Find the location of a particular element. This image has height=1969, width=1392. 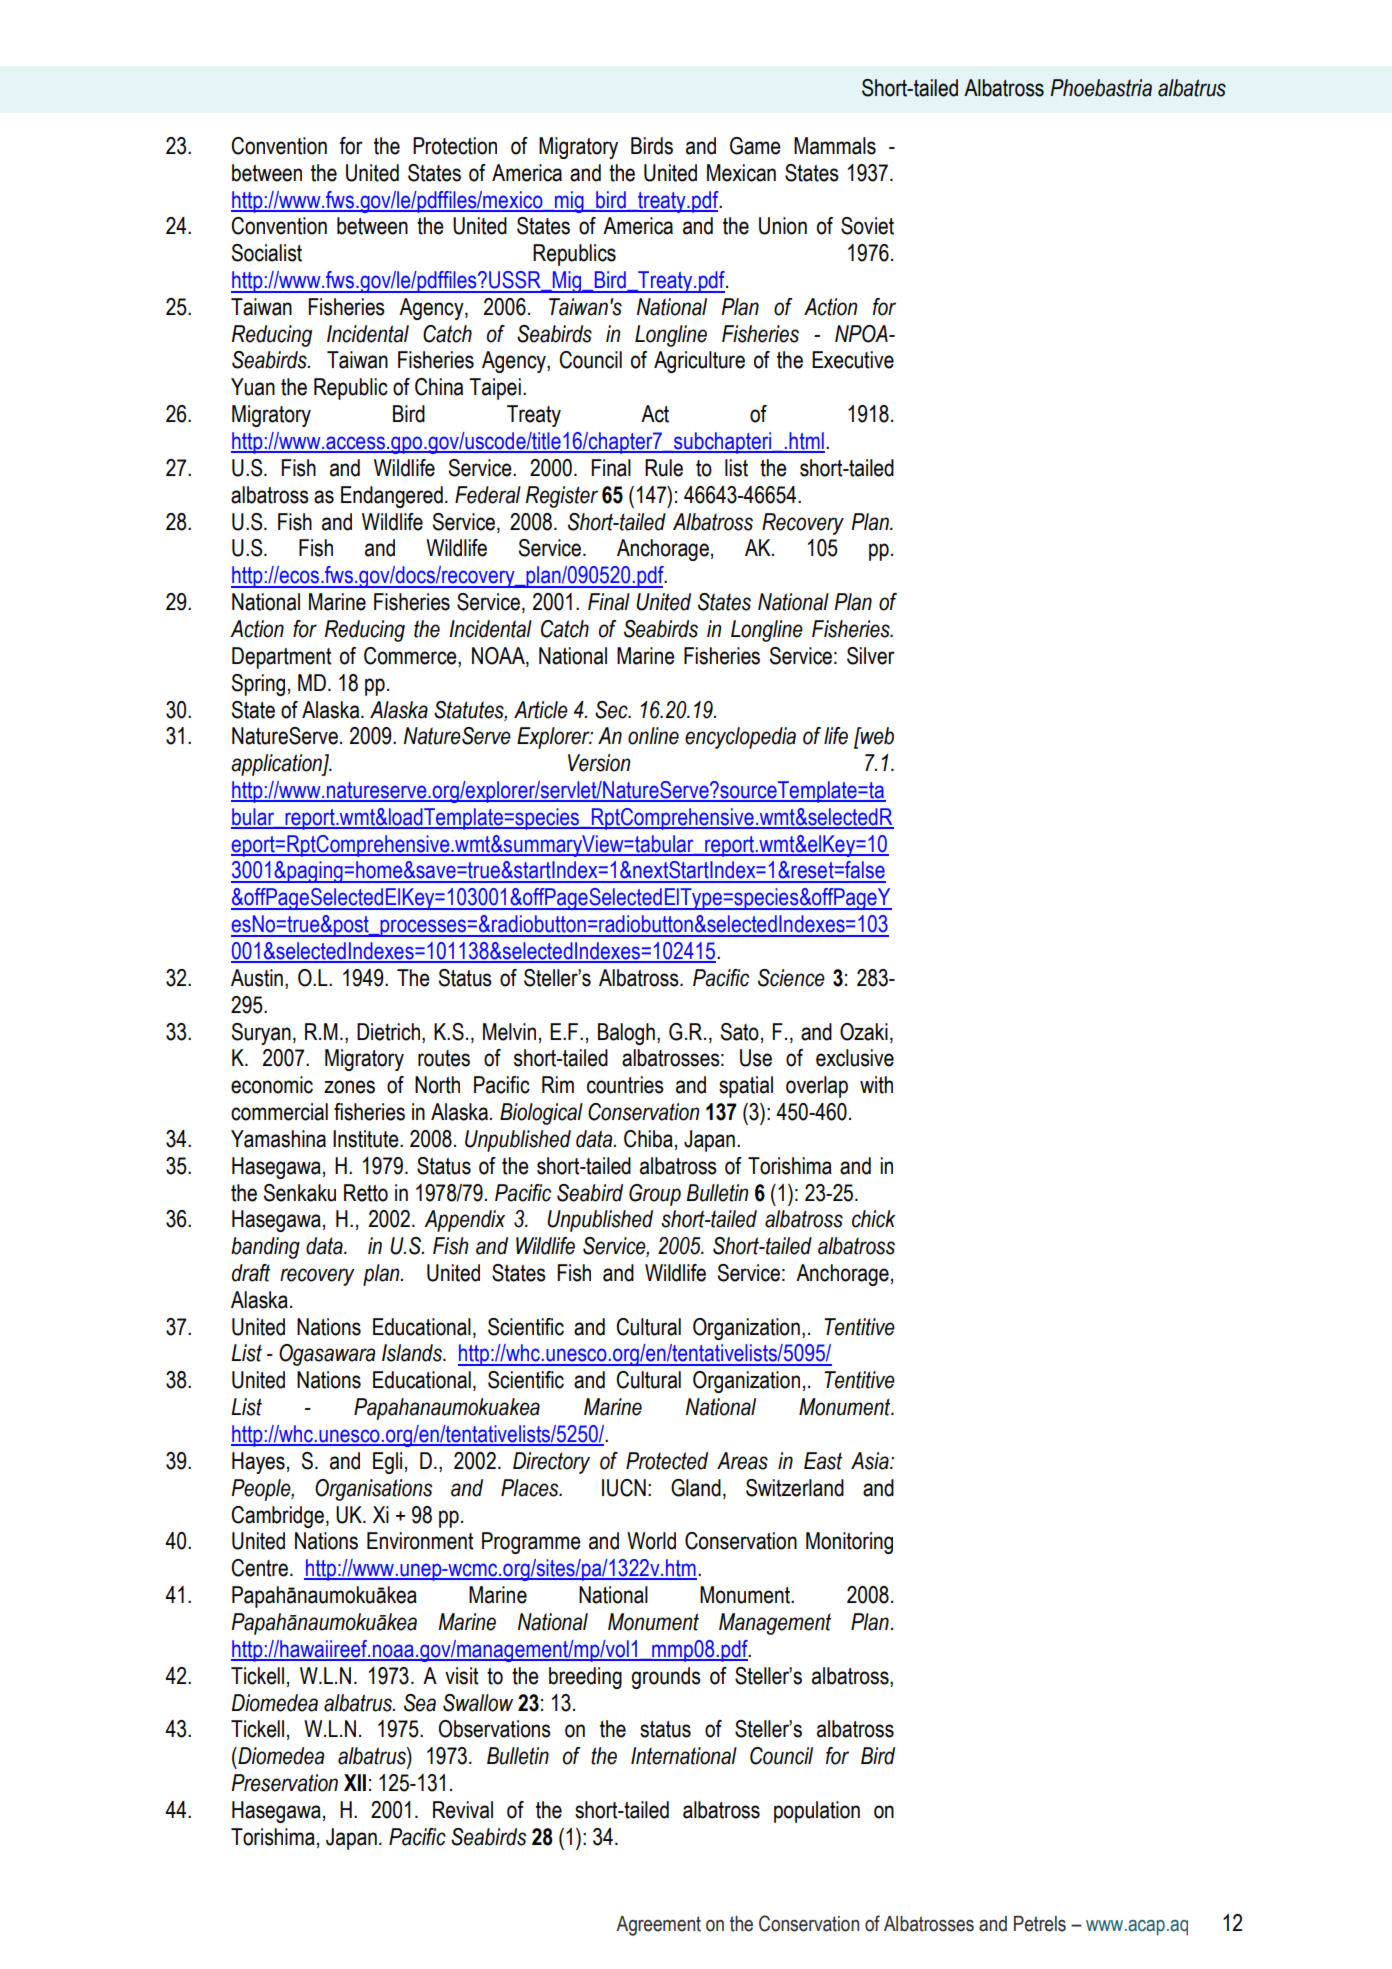

Protection is located at coordinates (455, 146).
